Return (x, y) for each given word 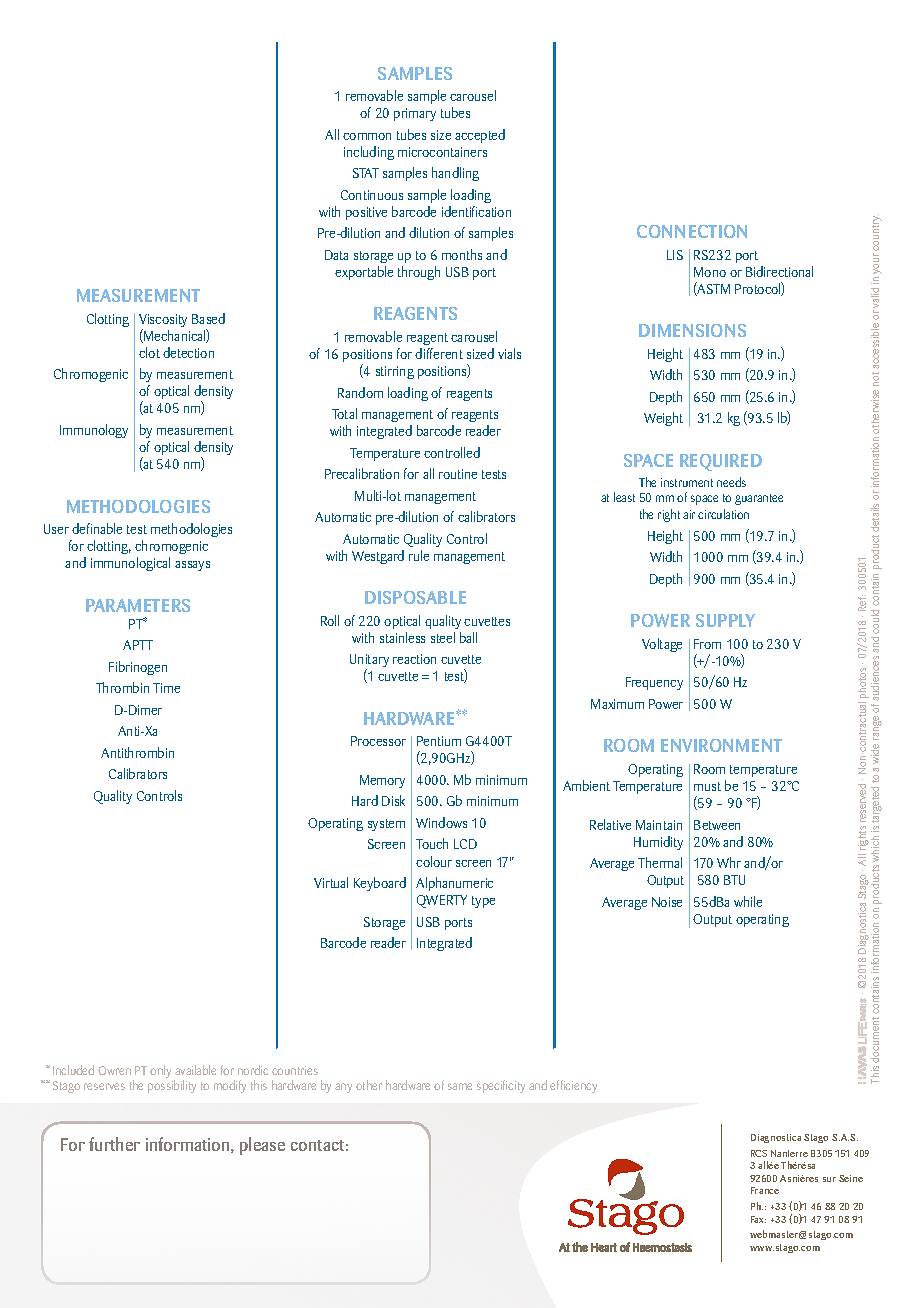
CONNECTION (692, 231)
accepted (480, 136)
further (114, 1144)
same (460, 1086)
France (765, 1190)
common (367, 136)
